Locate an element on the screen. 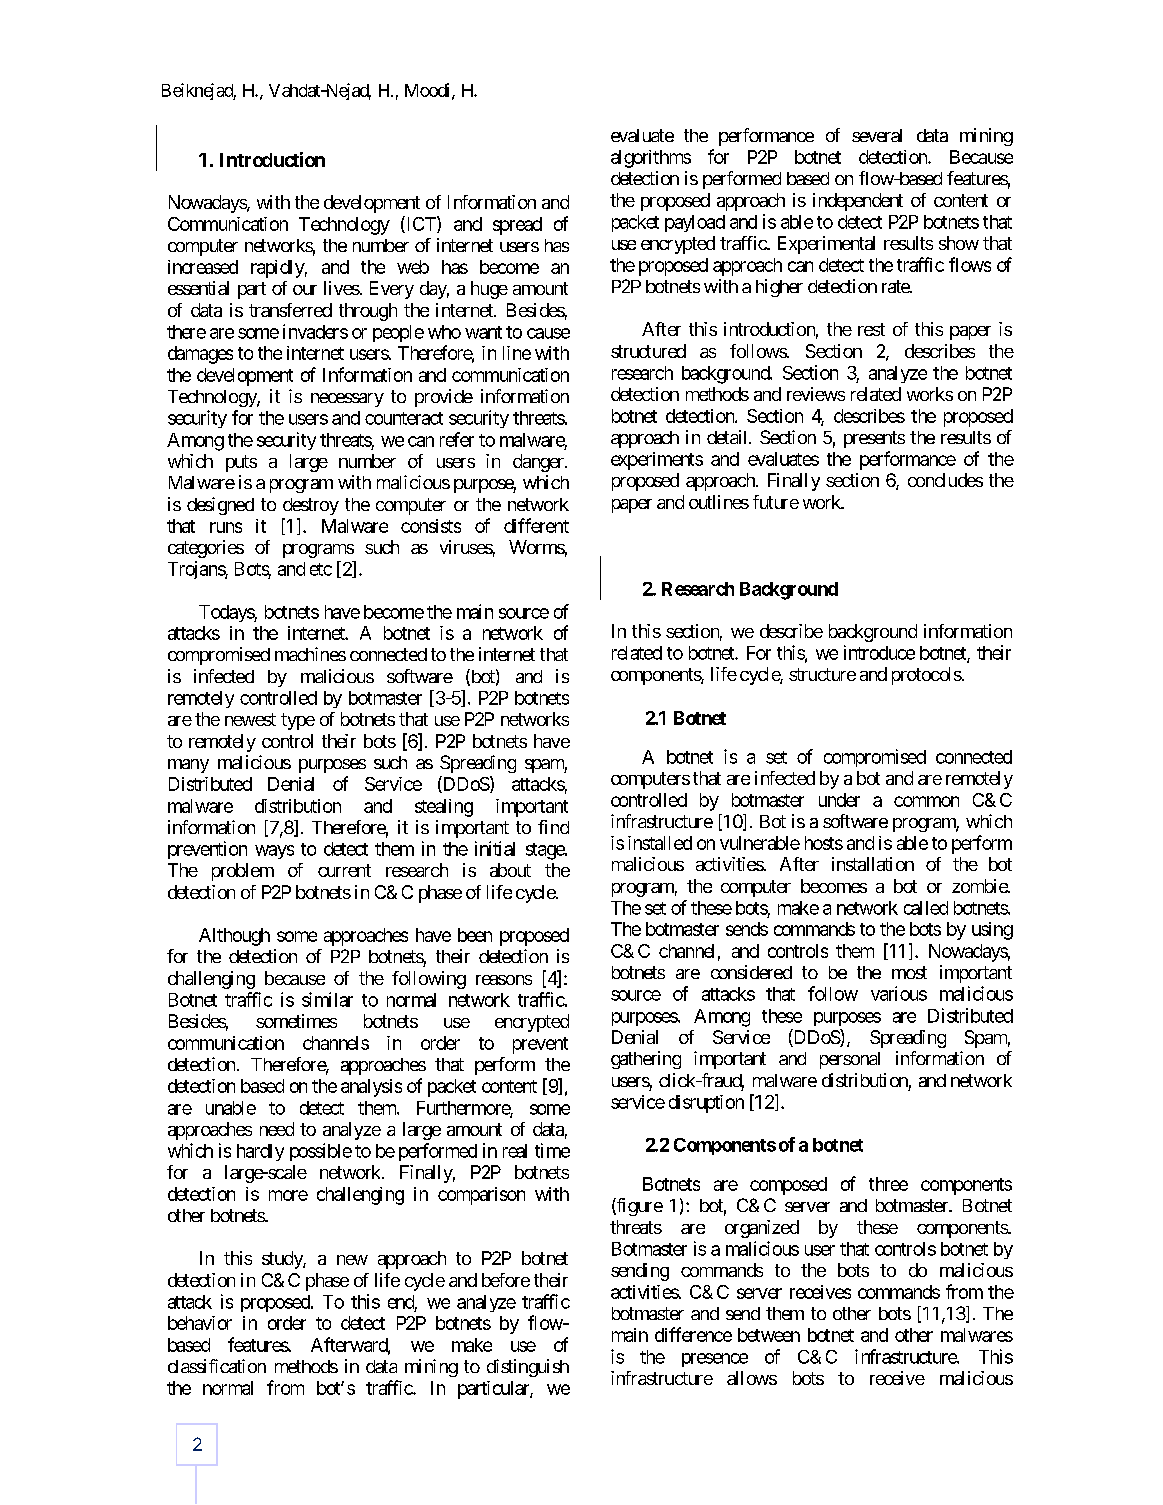 This screenshot has height=1505, width=1163. payload is located at coordinates (695, 223).
